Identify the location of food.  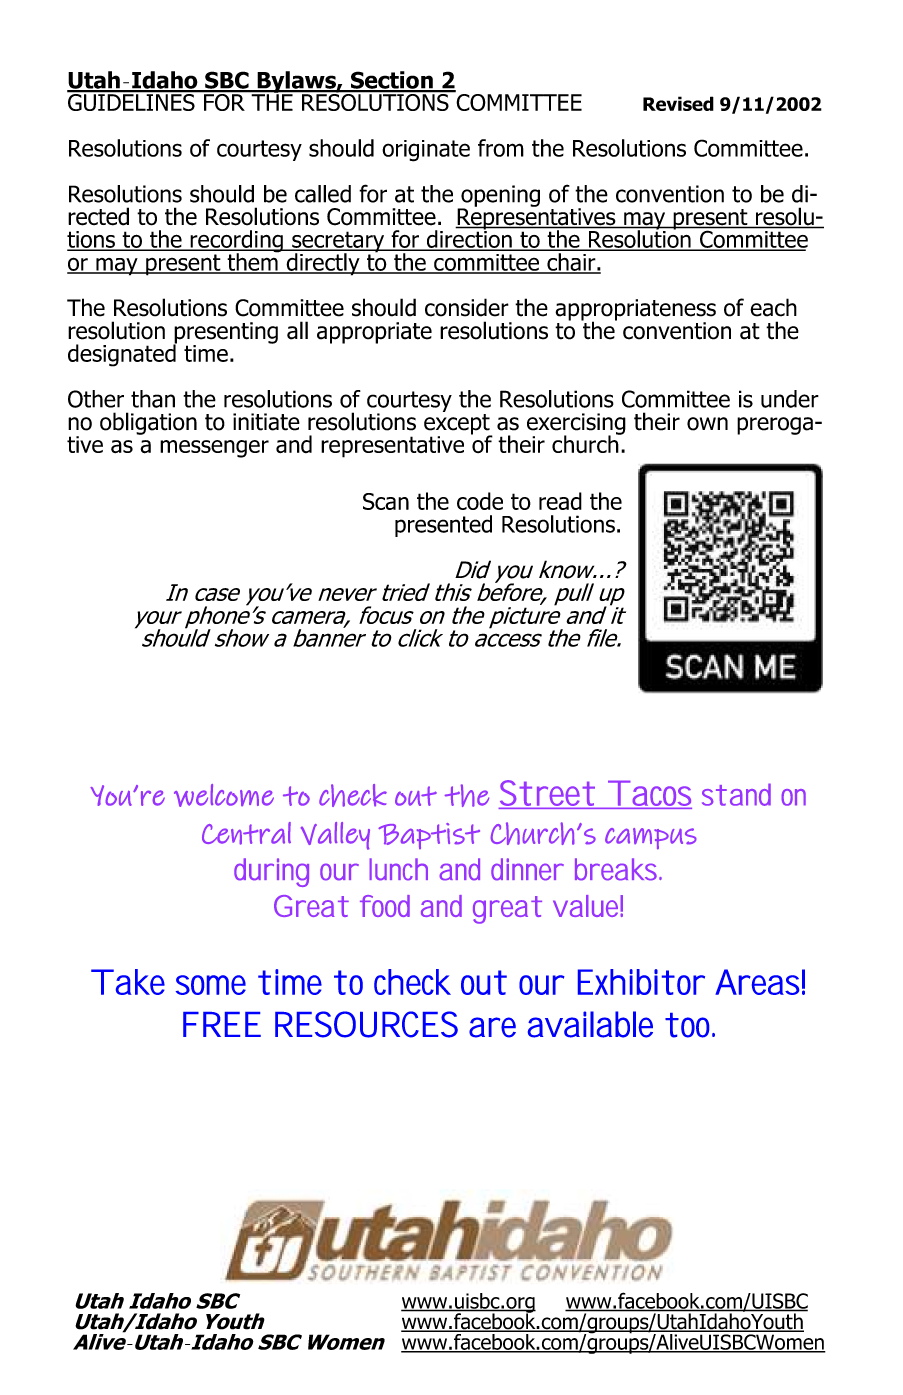
(385, 906).
